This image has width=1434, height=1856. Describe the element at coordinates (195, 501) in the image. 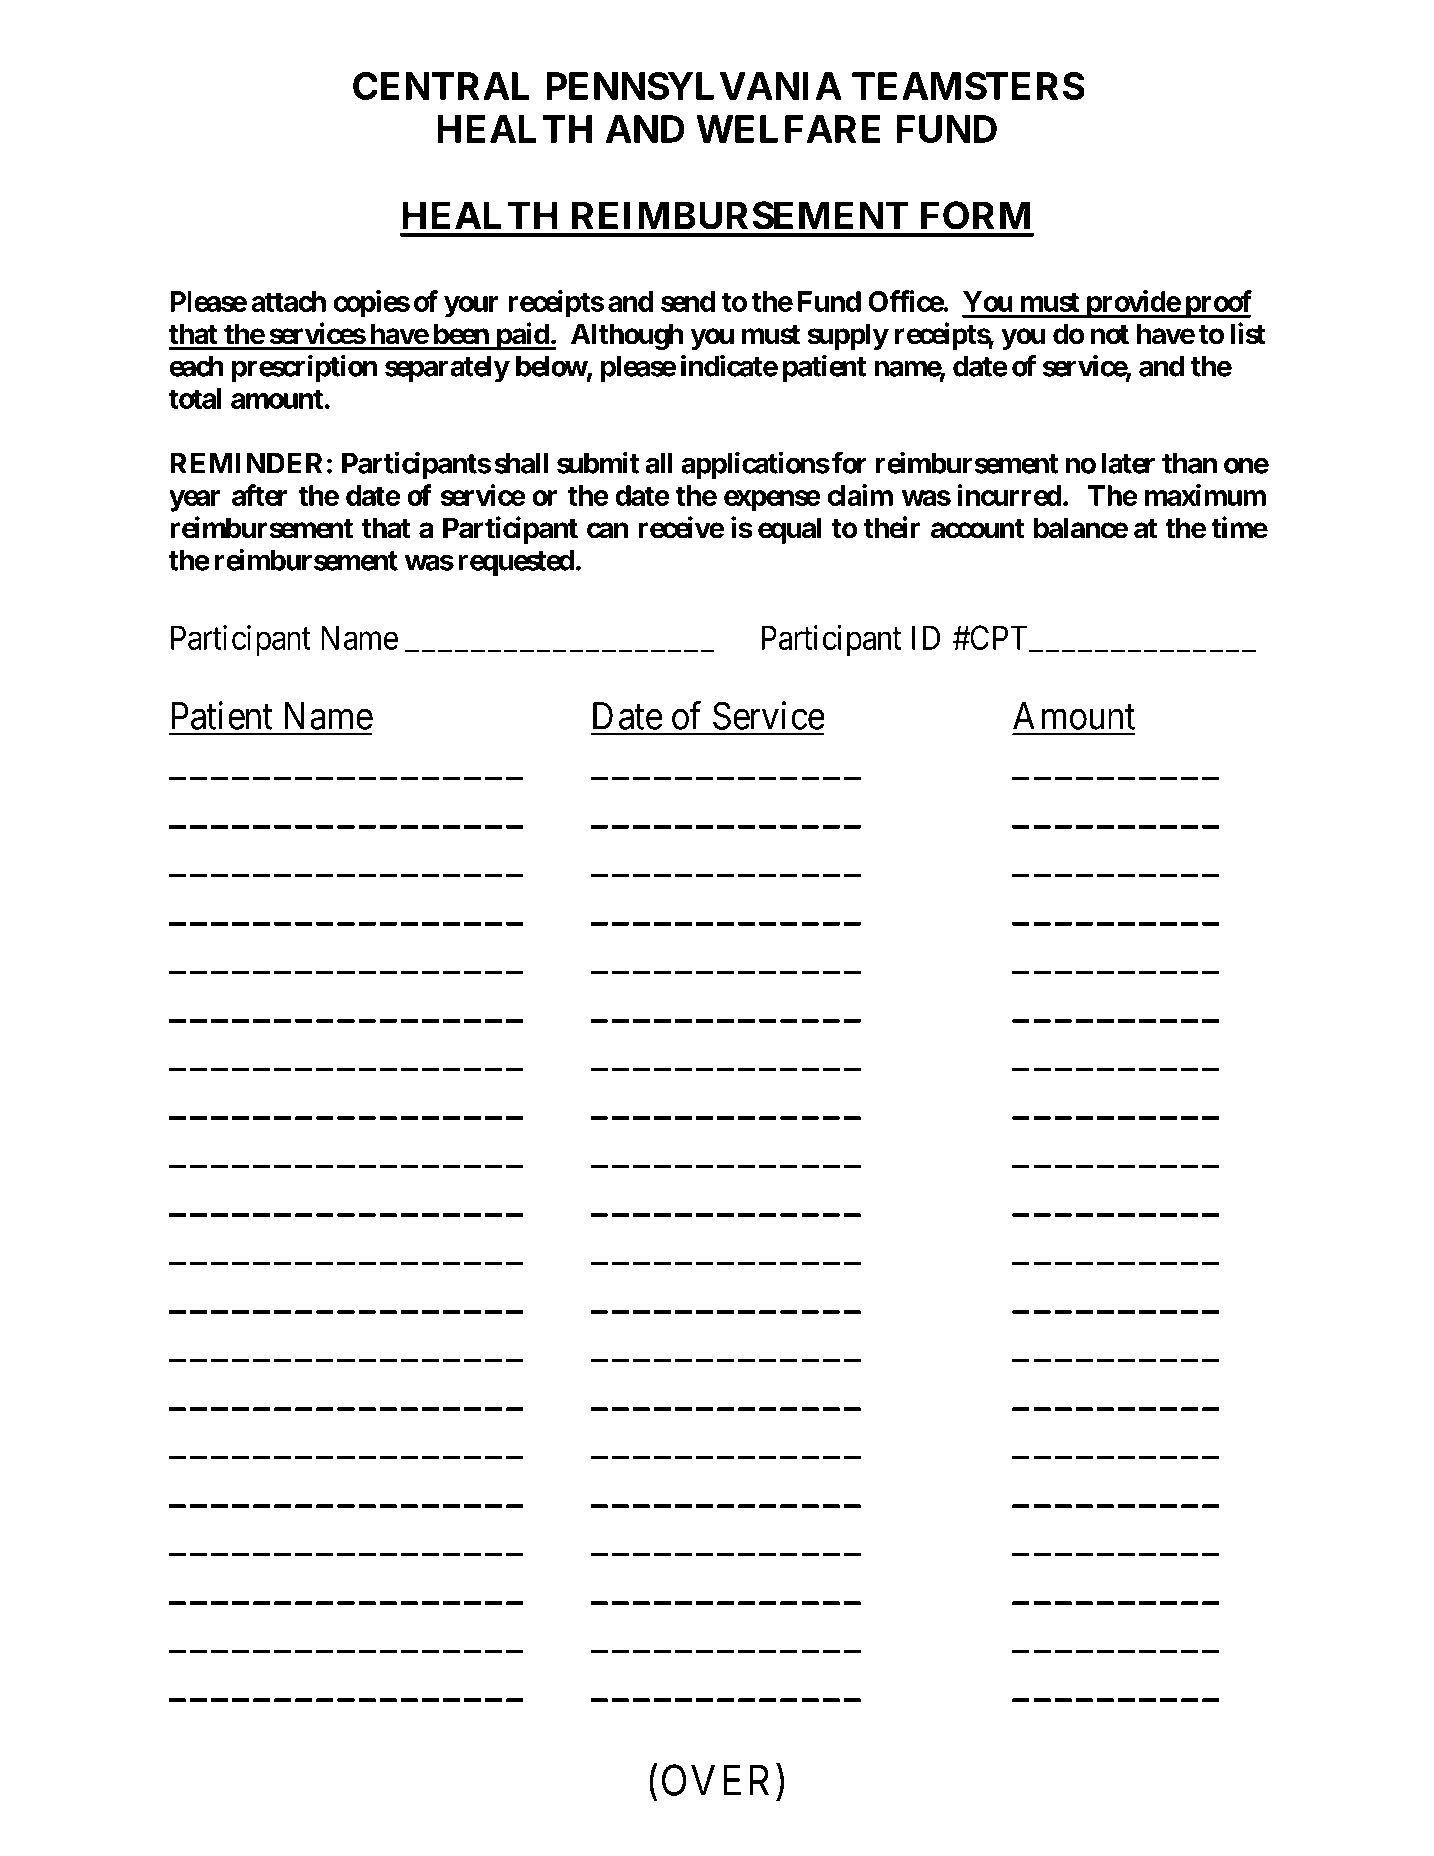

I see `year` at that location.
